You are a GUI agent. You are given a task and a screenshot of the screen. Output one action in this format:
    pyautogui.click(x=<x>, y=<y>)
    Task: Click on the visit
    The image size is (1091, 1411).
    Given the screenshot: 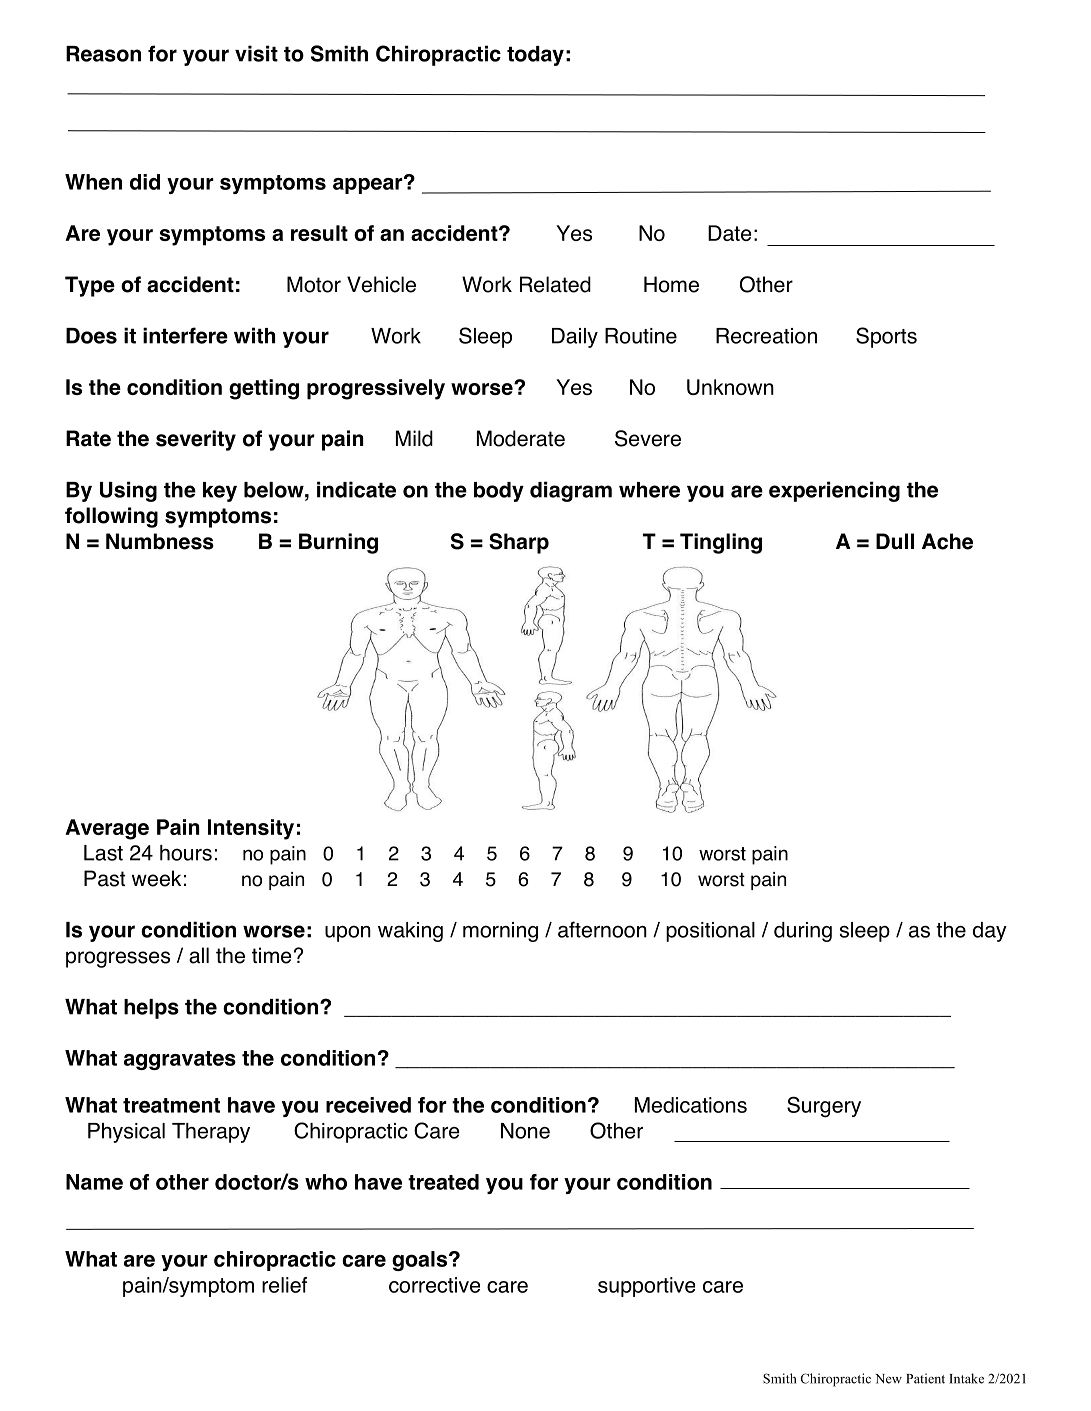 What is the action you would take?
    pyautogui.click(x=256, y=53)
